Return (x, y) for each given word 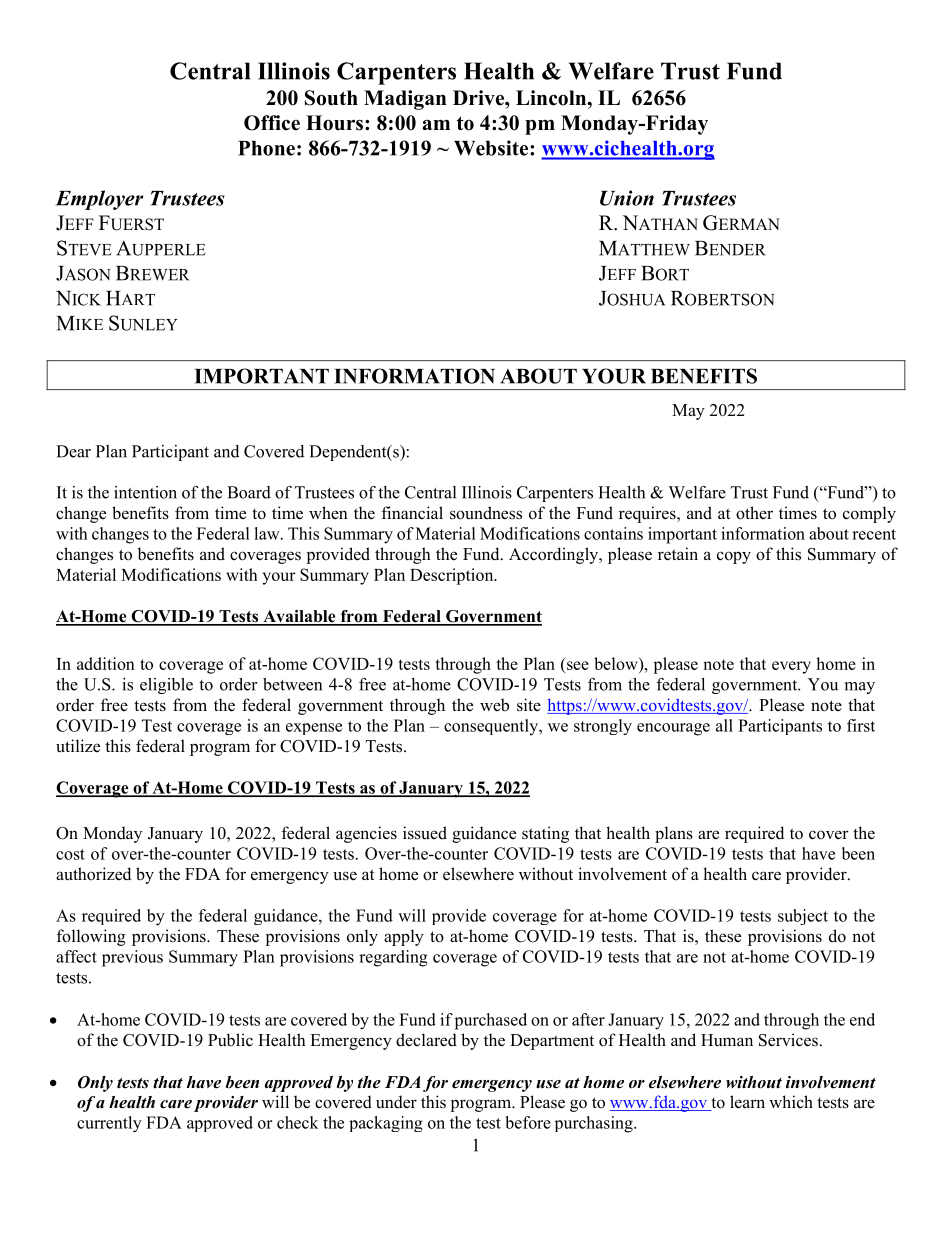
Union (627, 198)
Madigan (405, 100)
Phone (266, 148)
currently (109, 1124)
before (528, 1122)
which (791, 1102)
